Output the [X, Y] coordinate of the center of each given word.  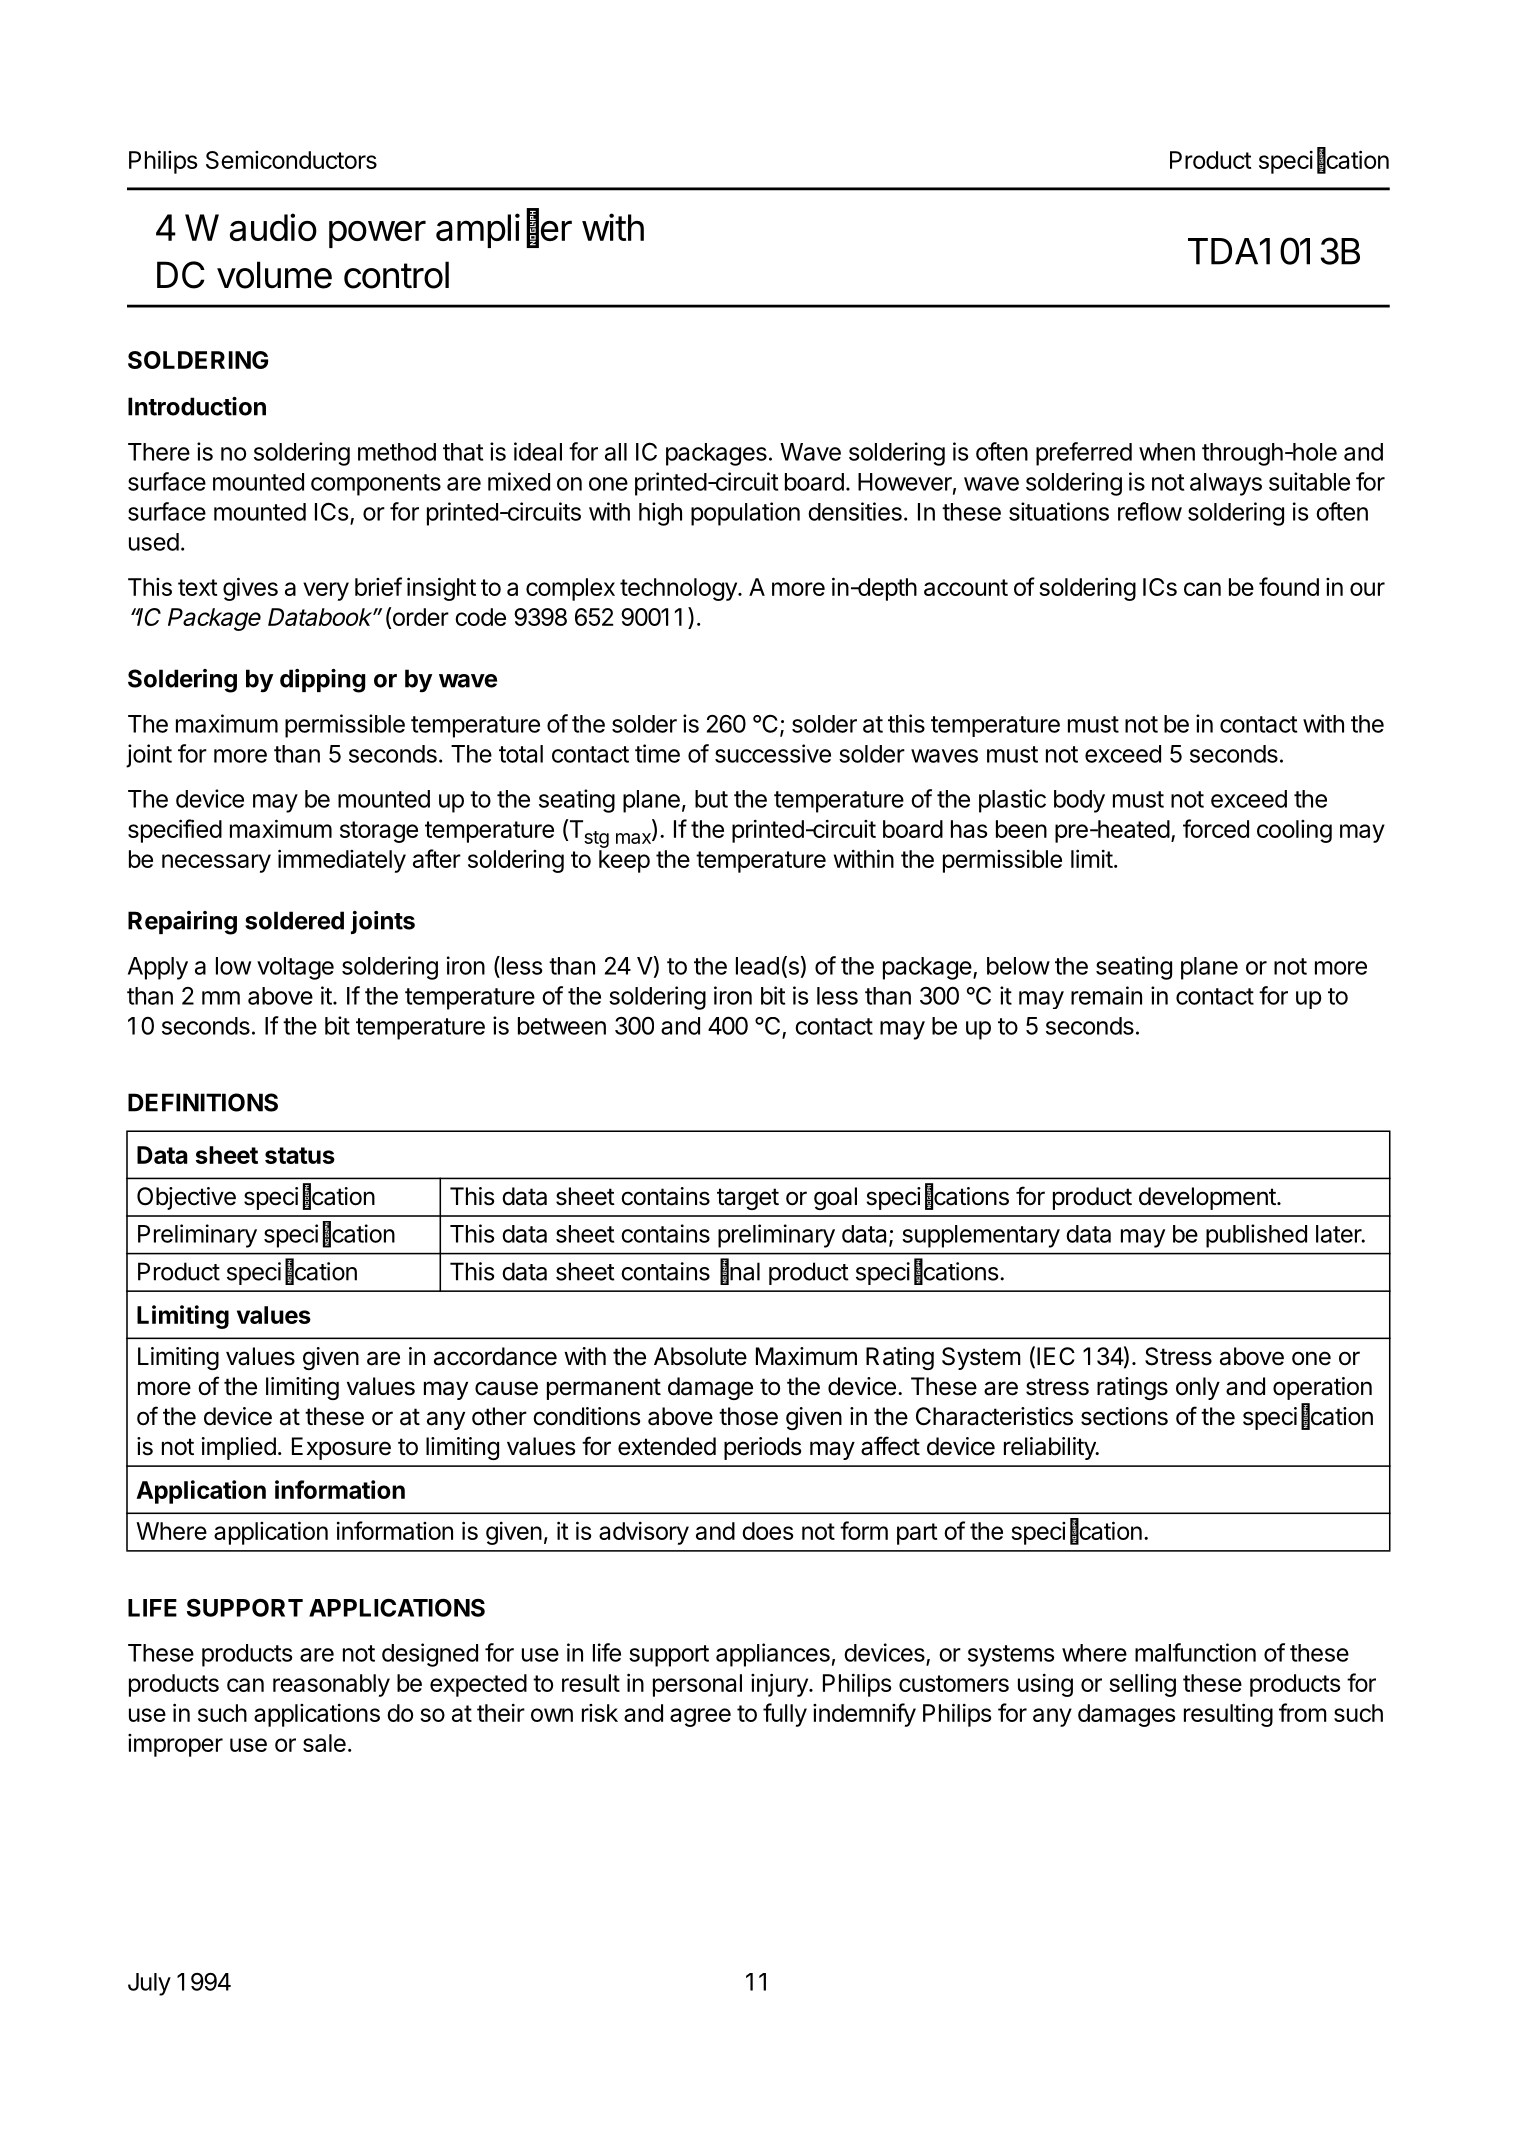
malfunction [1195, 1652]
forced [1216, 828]
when [1167, 452]
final [740, 1271]
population [745, 514]
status [300, 1155]
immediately [342, 861]
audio [273, 227]
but [711, 799]
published [1256, 1236]
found [1289, 586]
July [149, 1984]
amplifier [504, 230]
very [326, 591]
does [767, 1531]
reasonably [331, 1685]
